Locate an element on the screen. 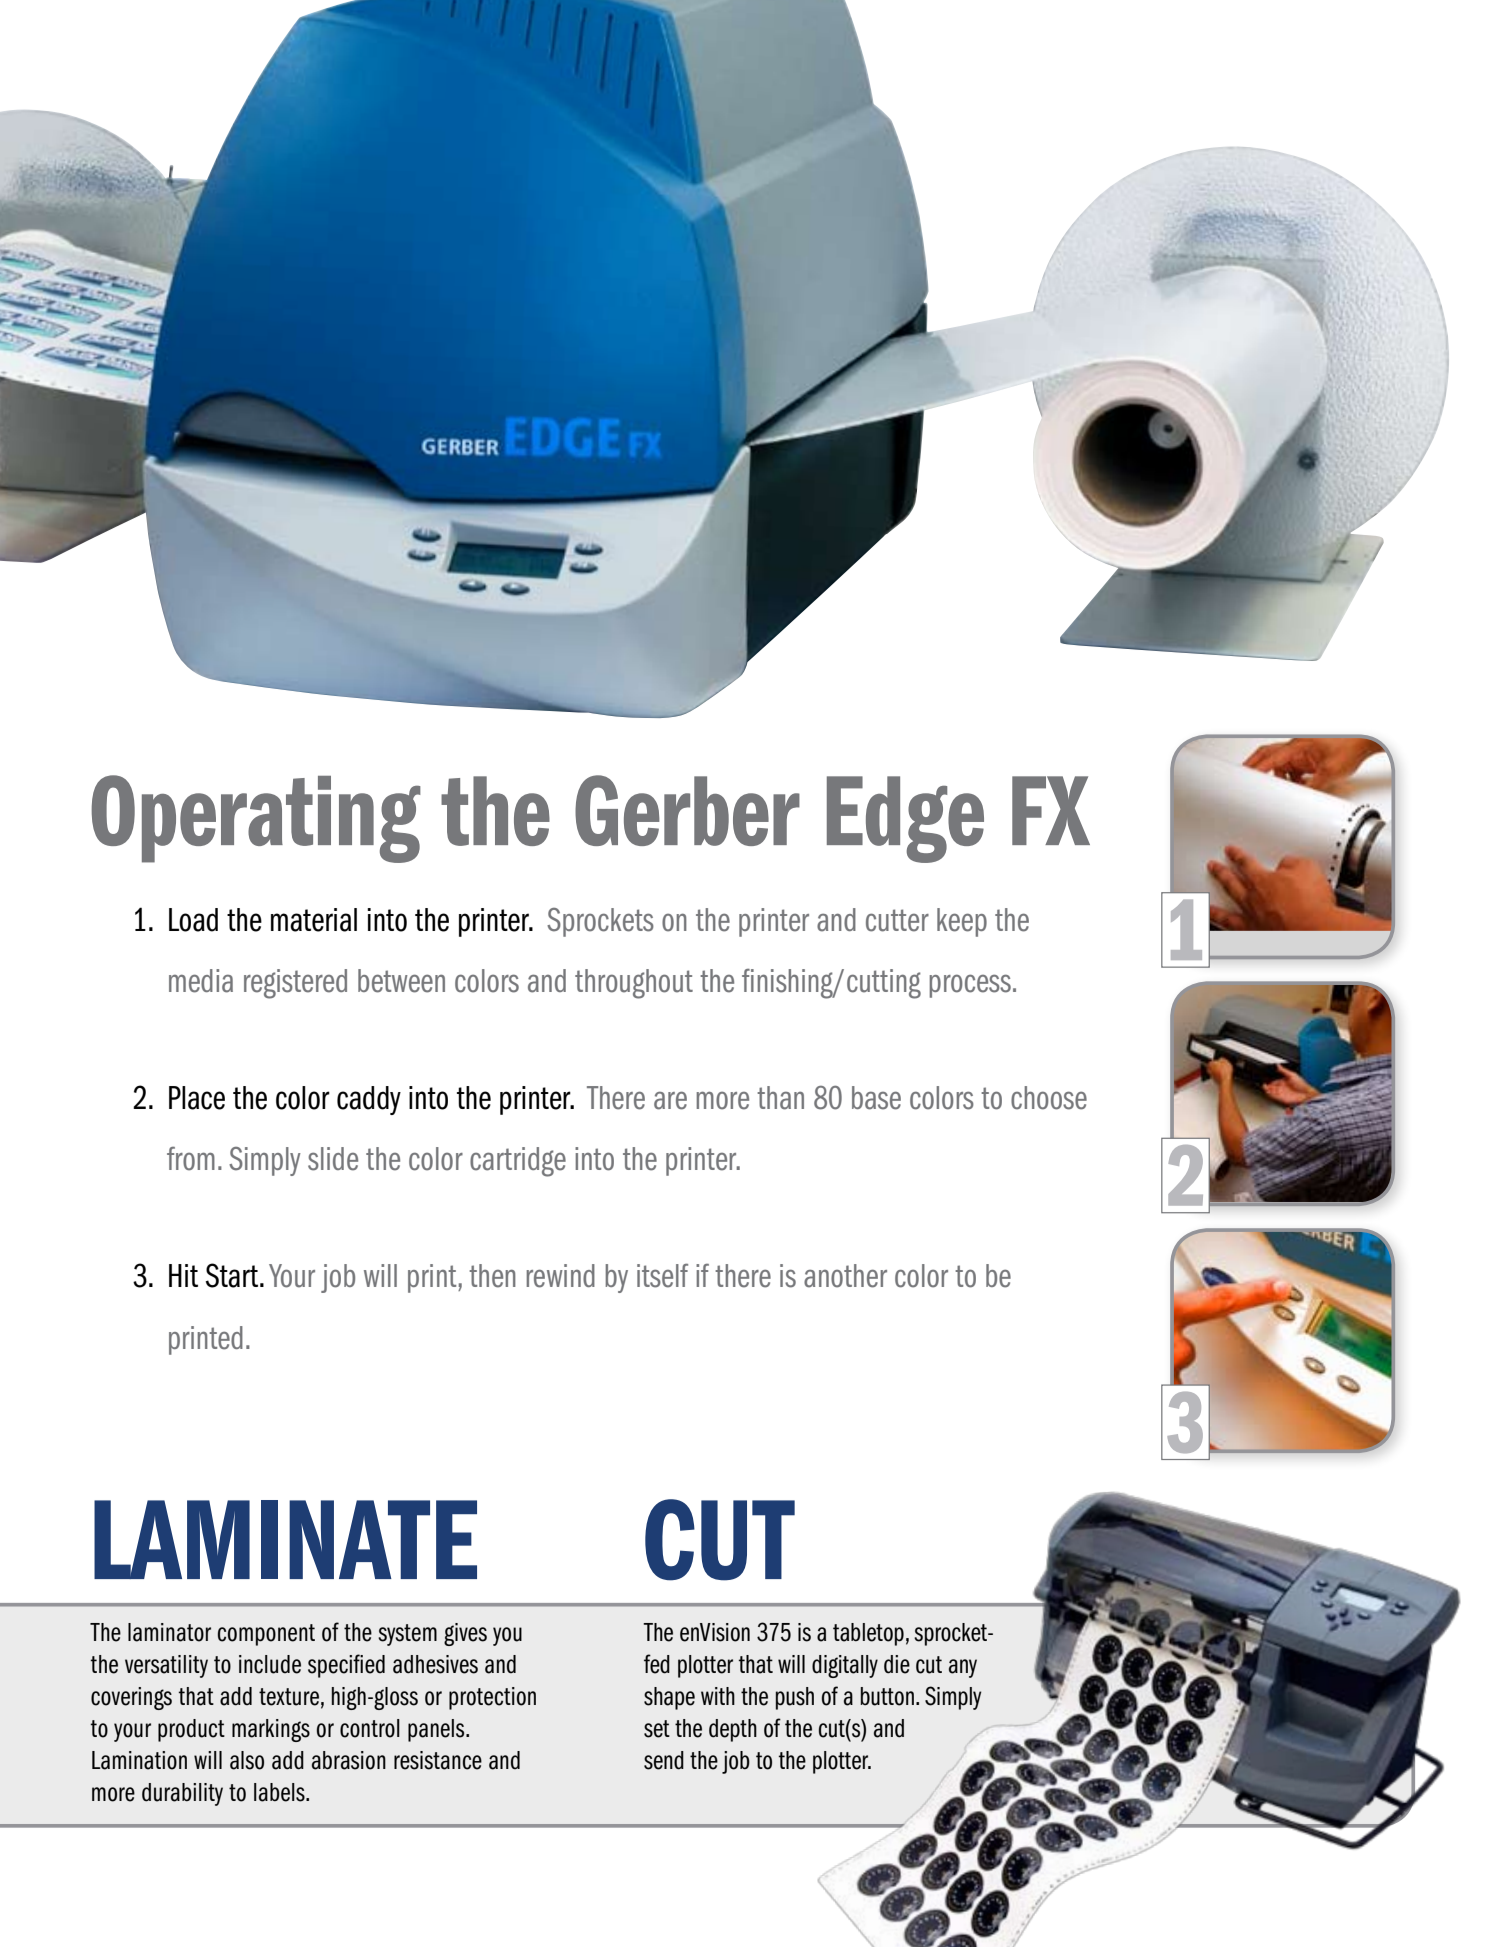  LAMINATE is located at coordinates (285, 1539).
